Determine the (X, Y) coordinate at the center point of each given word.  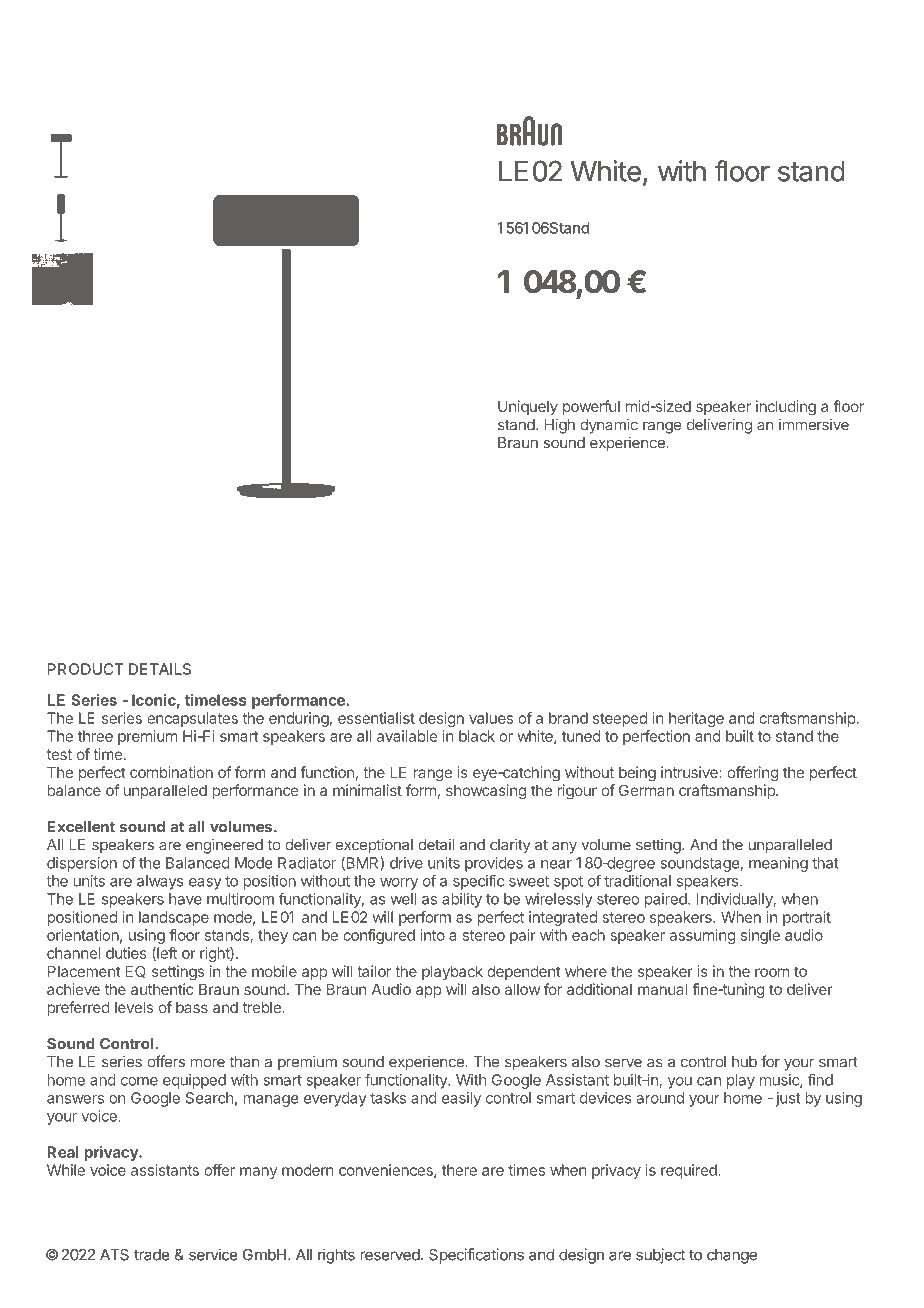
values (491, 718)
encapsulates (192, 719)
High (560, 426)
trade (152, 1255)
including (786, 408)
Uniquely (528, 407)
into (432, 935)
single (760, 936)
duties (126, 953)
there (459, 1170)
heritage (696, 719)
